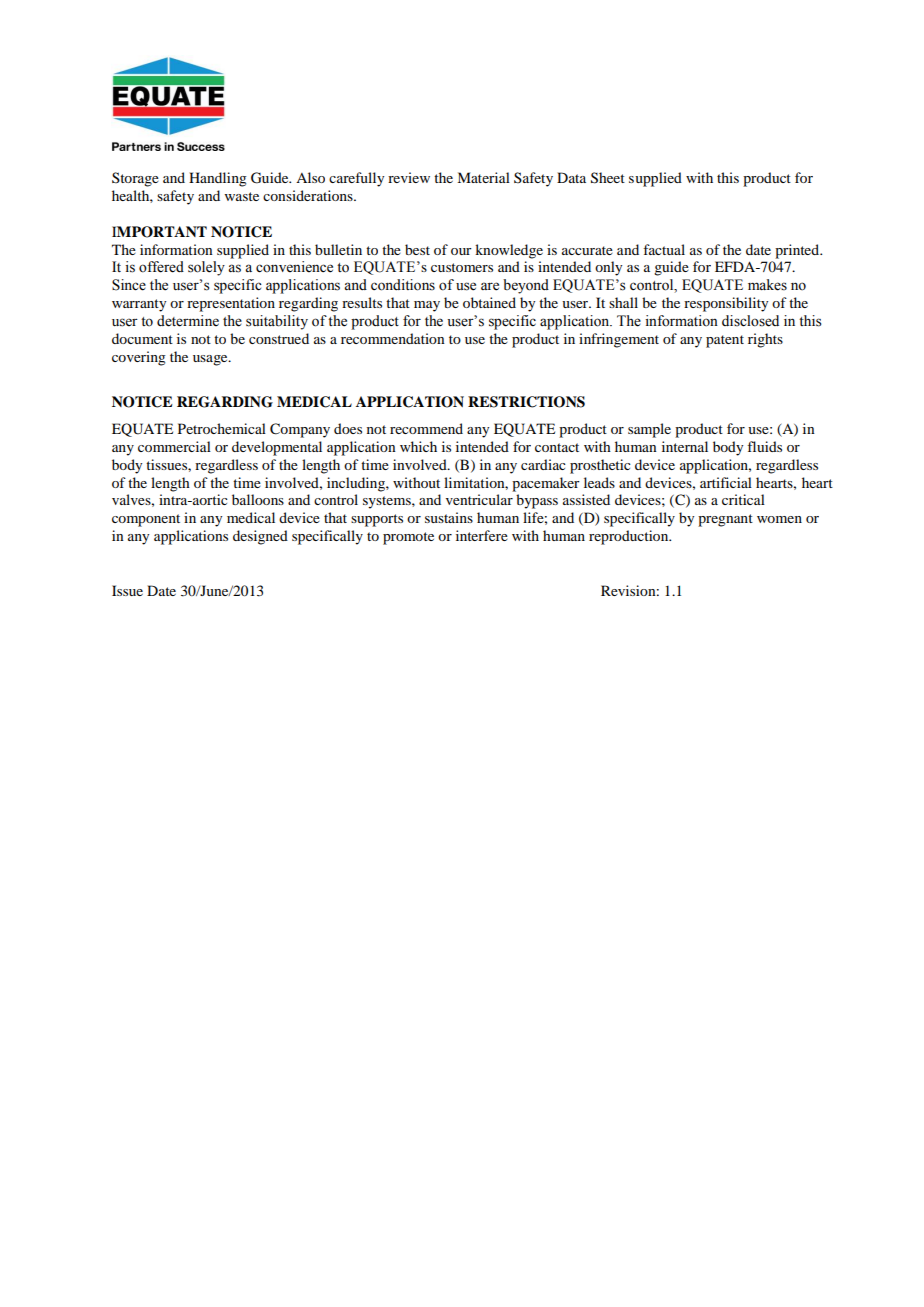 This page has height=1307, width=924. I want to click on Sheet, so click(608, 178).
